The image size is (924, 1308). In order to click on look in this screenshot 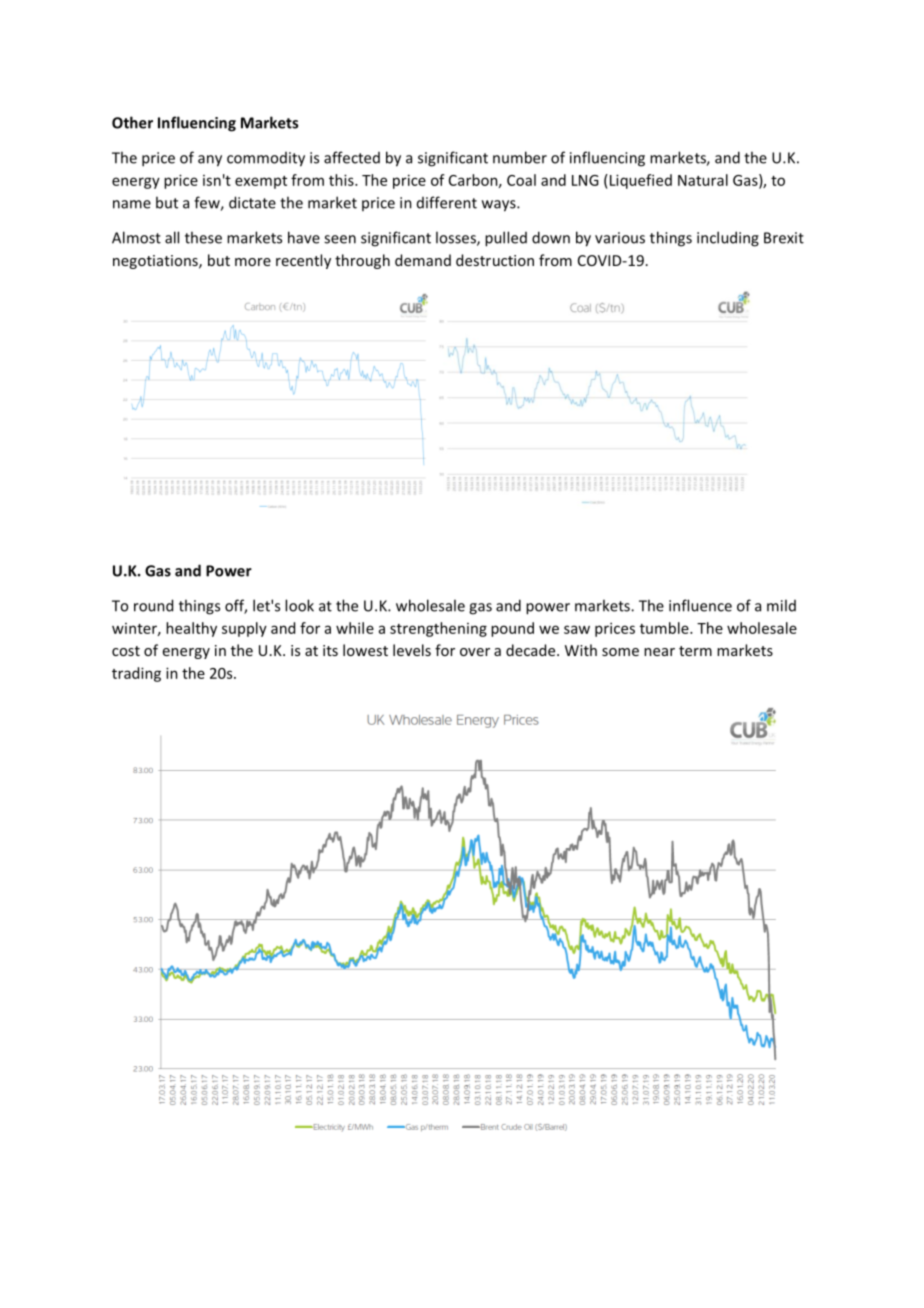, I will do `click(299, 605)`.
